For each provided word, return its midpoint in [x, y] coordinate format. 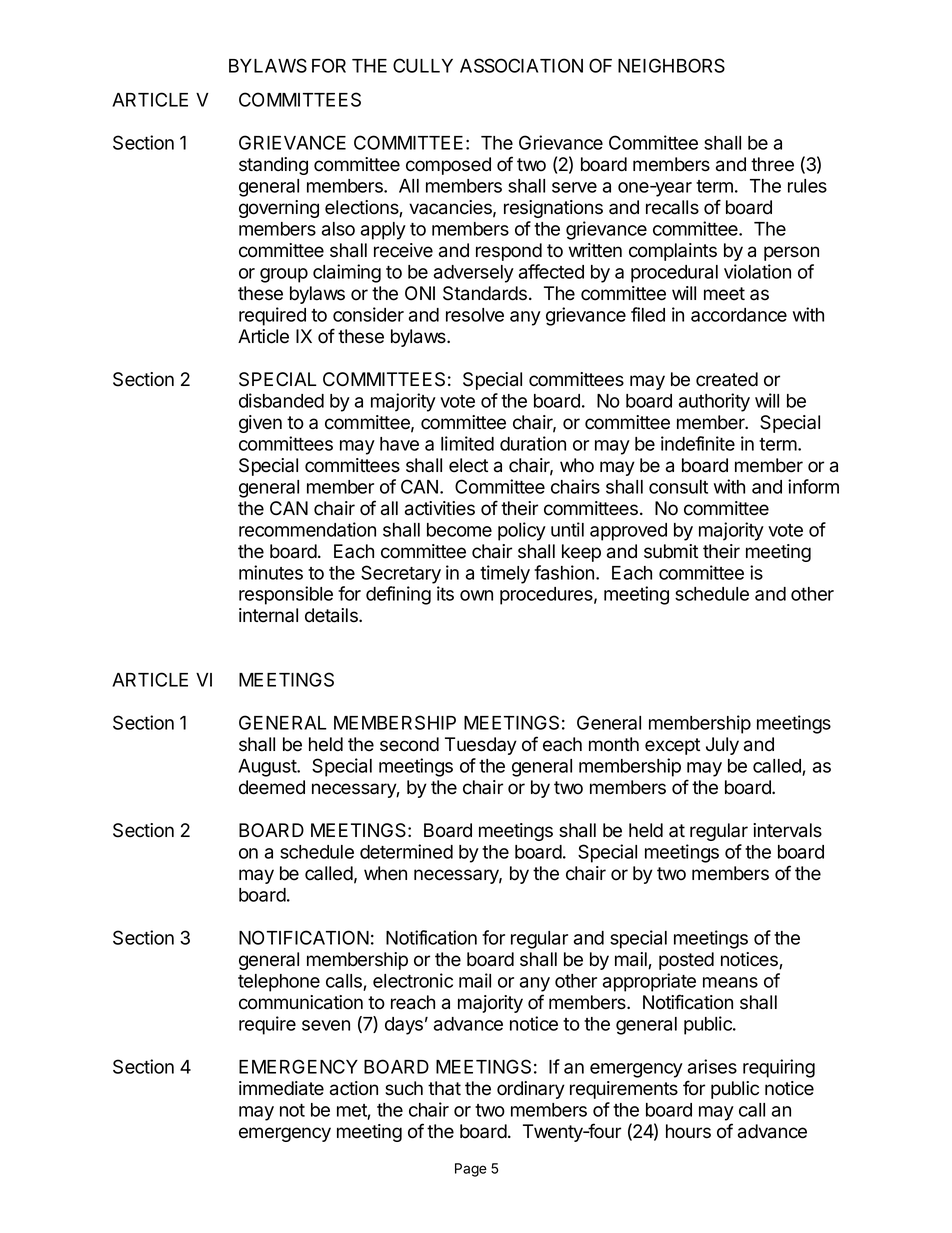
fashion [564, 572]
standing [273, 166]
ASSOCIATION [521, 65]
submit [671, 551]
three [772, 164]
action [354, 1088]
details [332, 615]
